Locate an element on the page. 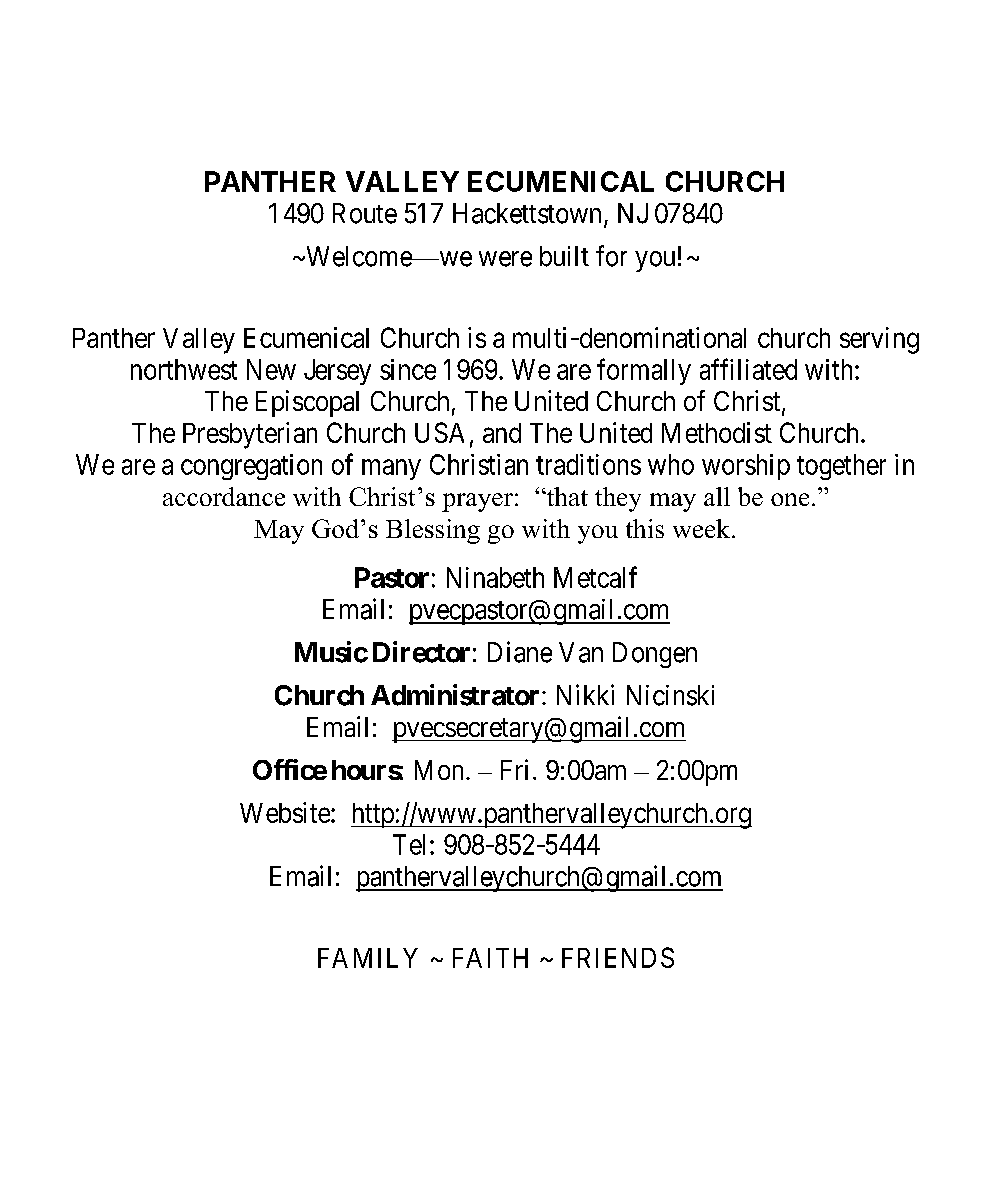 The height and width of the image is (1204, 991). were is located at coordinates (505, 259).
